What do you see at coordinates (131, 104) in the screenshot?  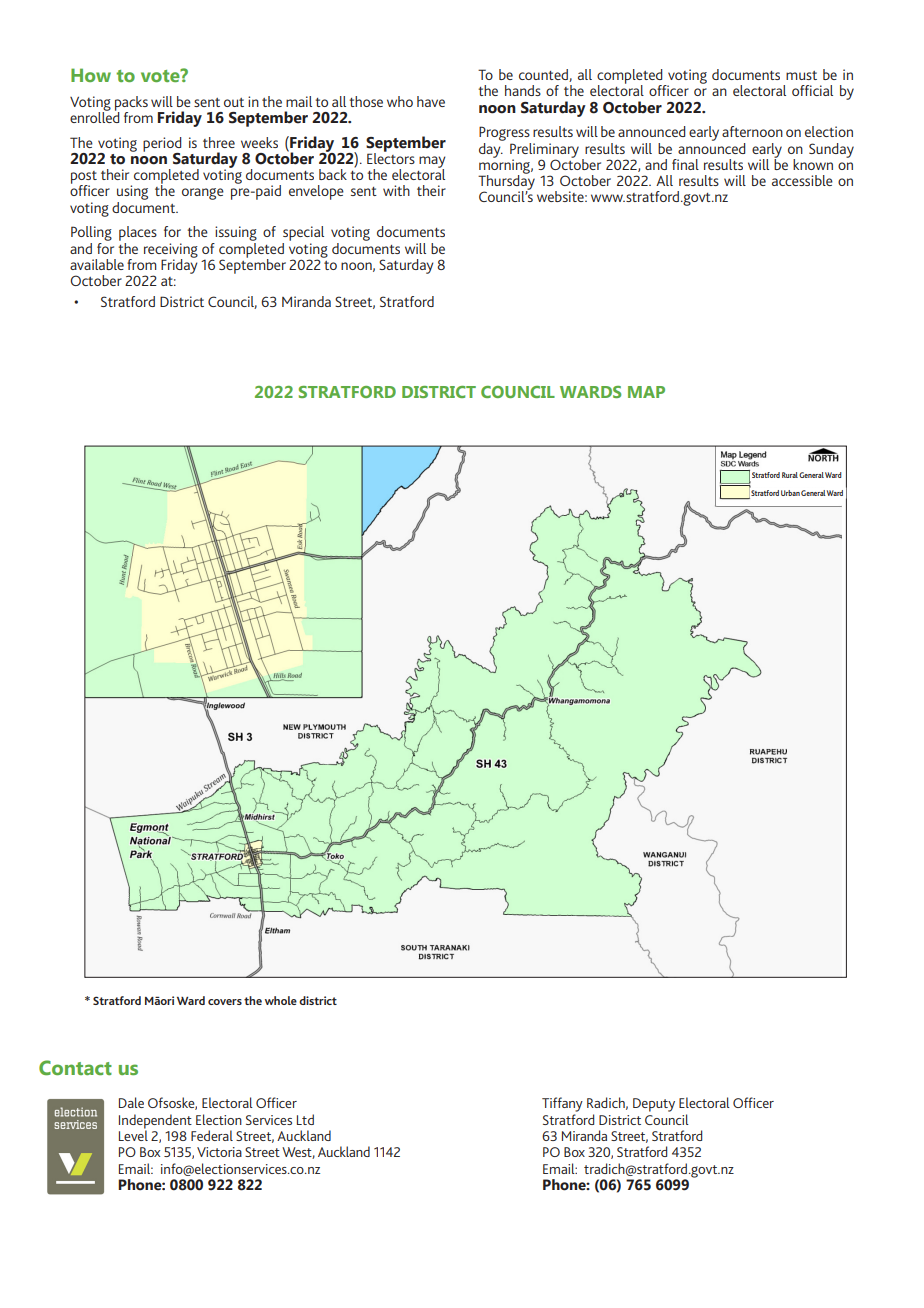 I see `packs` at bounding box center [131, 104].
